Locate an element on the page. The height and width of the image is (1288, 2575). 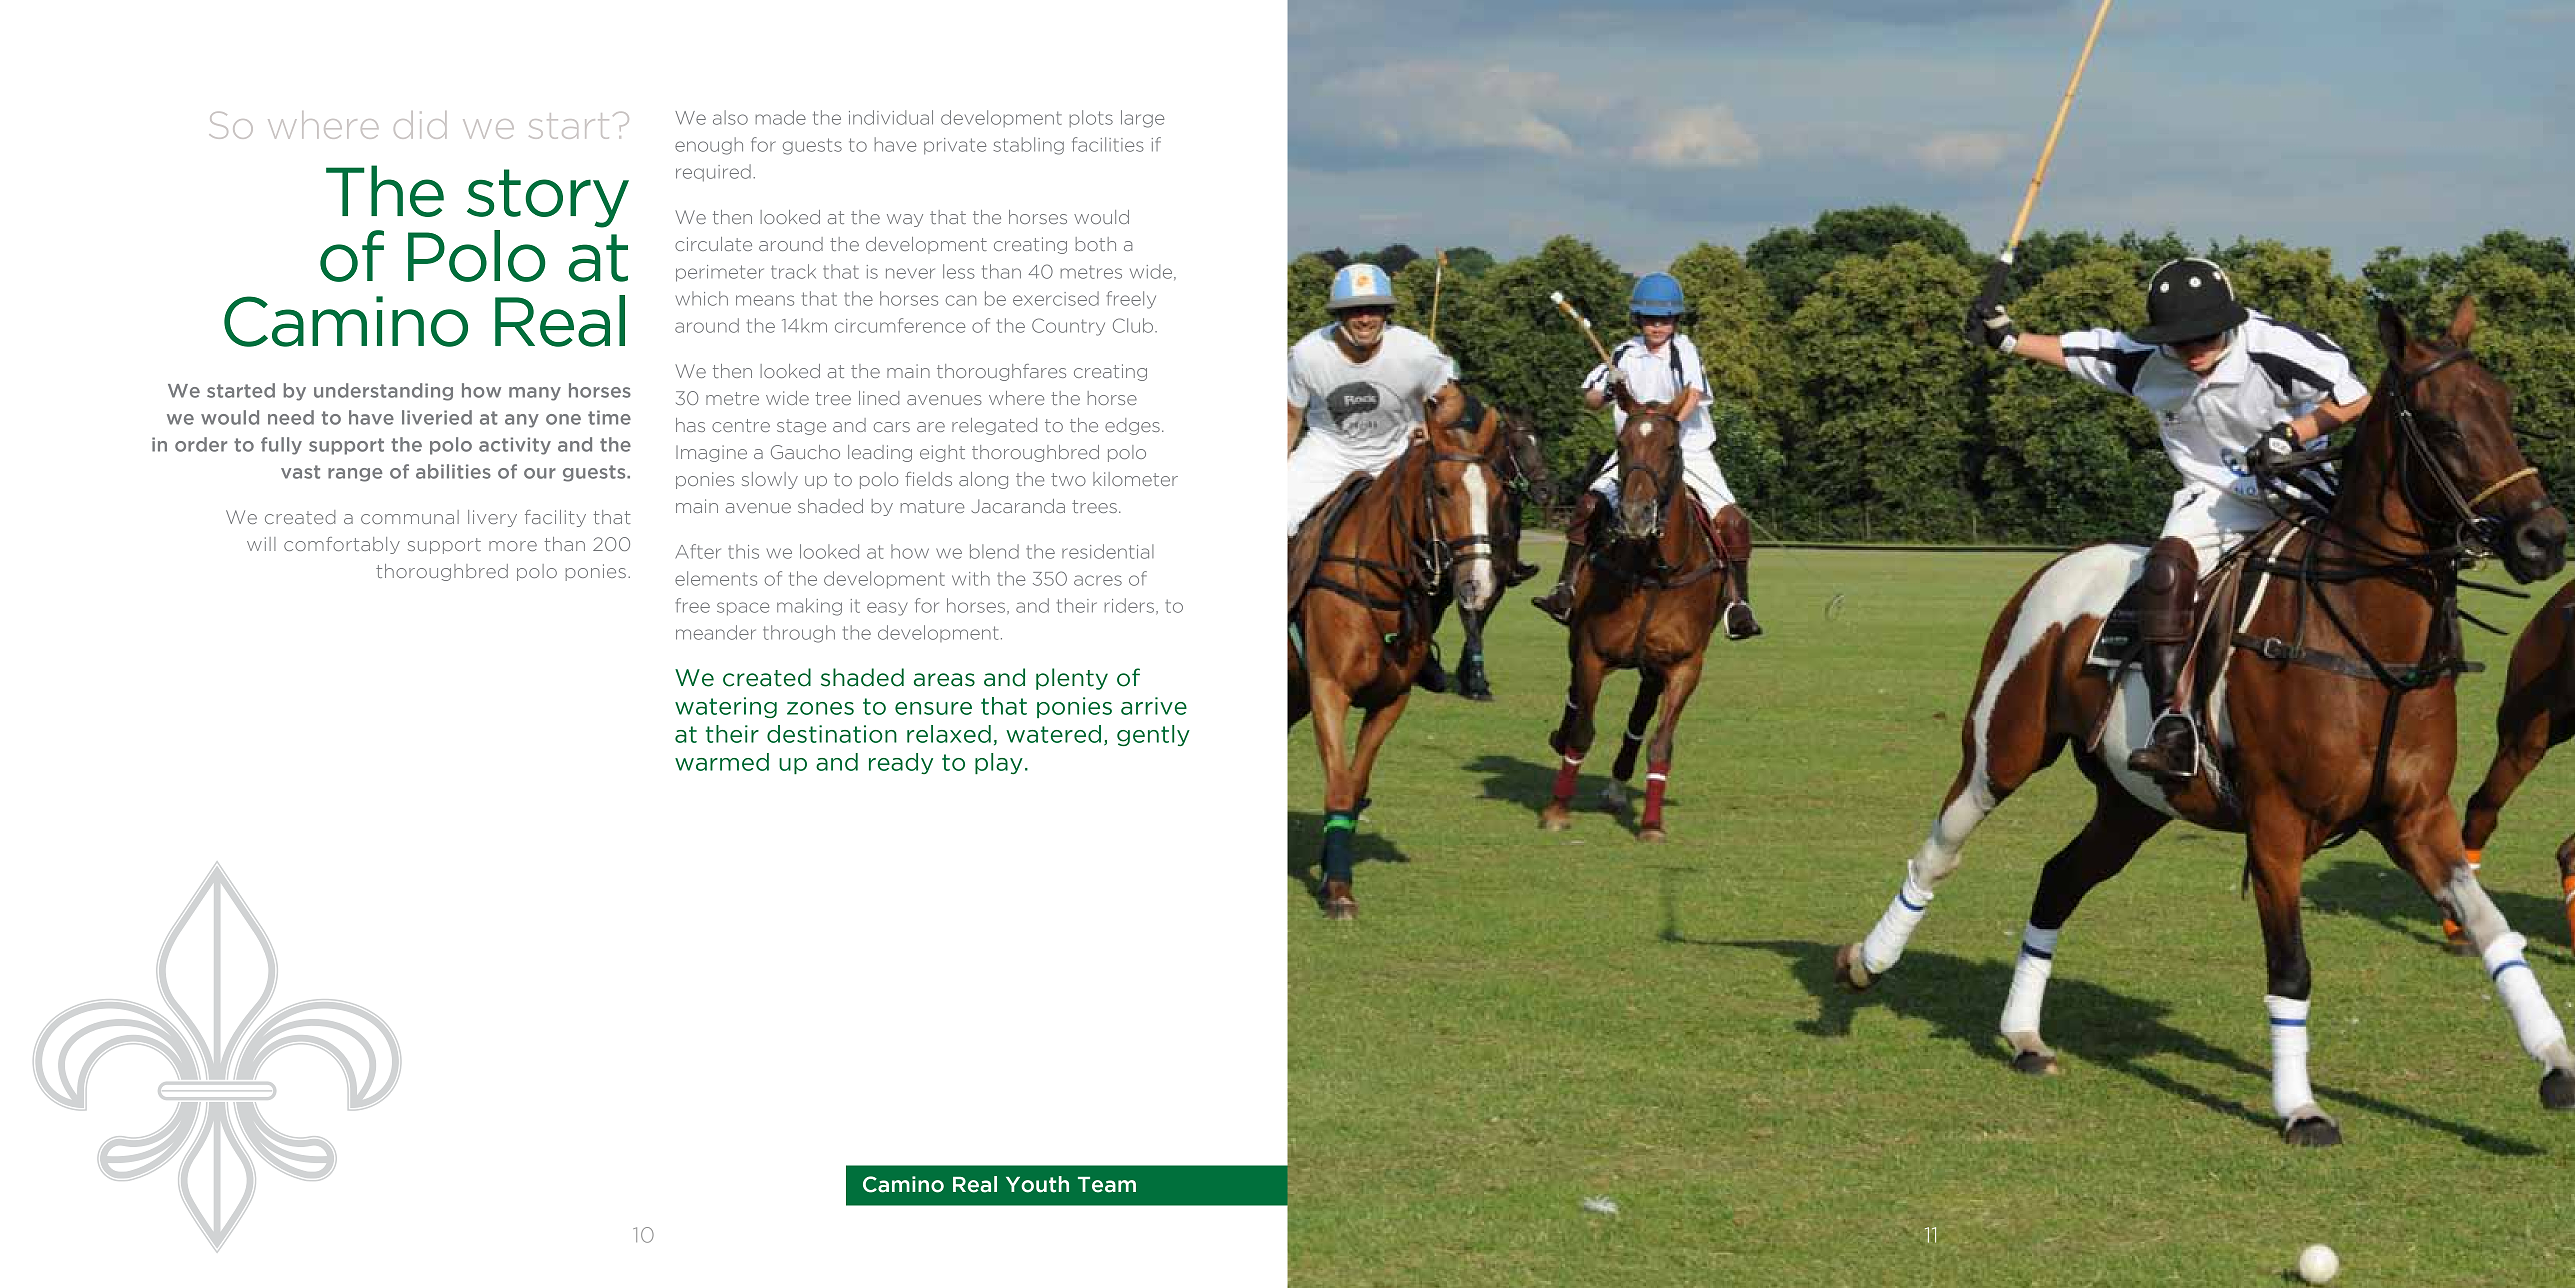
watering is located at coordinates (726, 707).
